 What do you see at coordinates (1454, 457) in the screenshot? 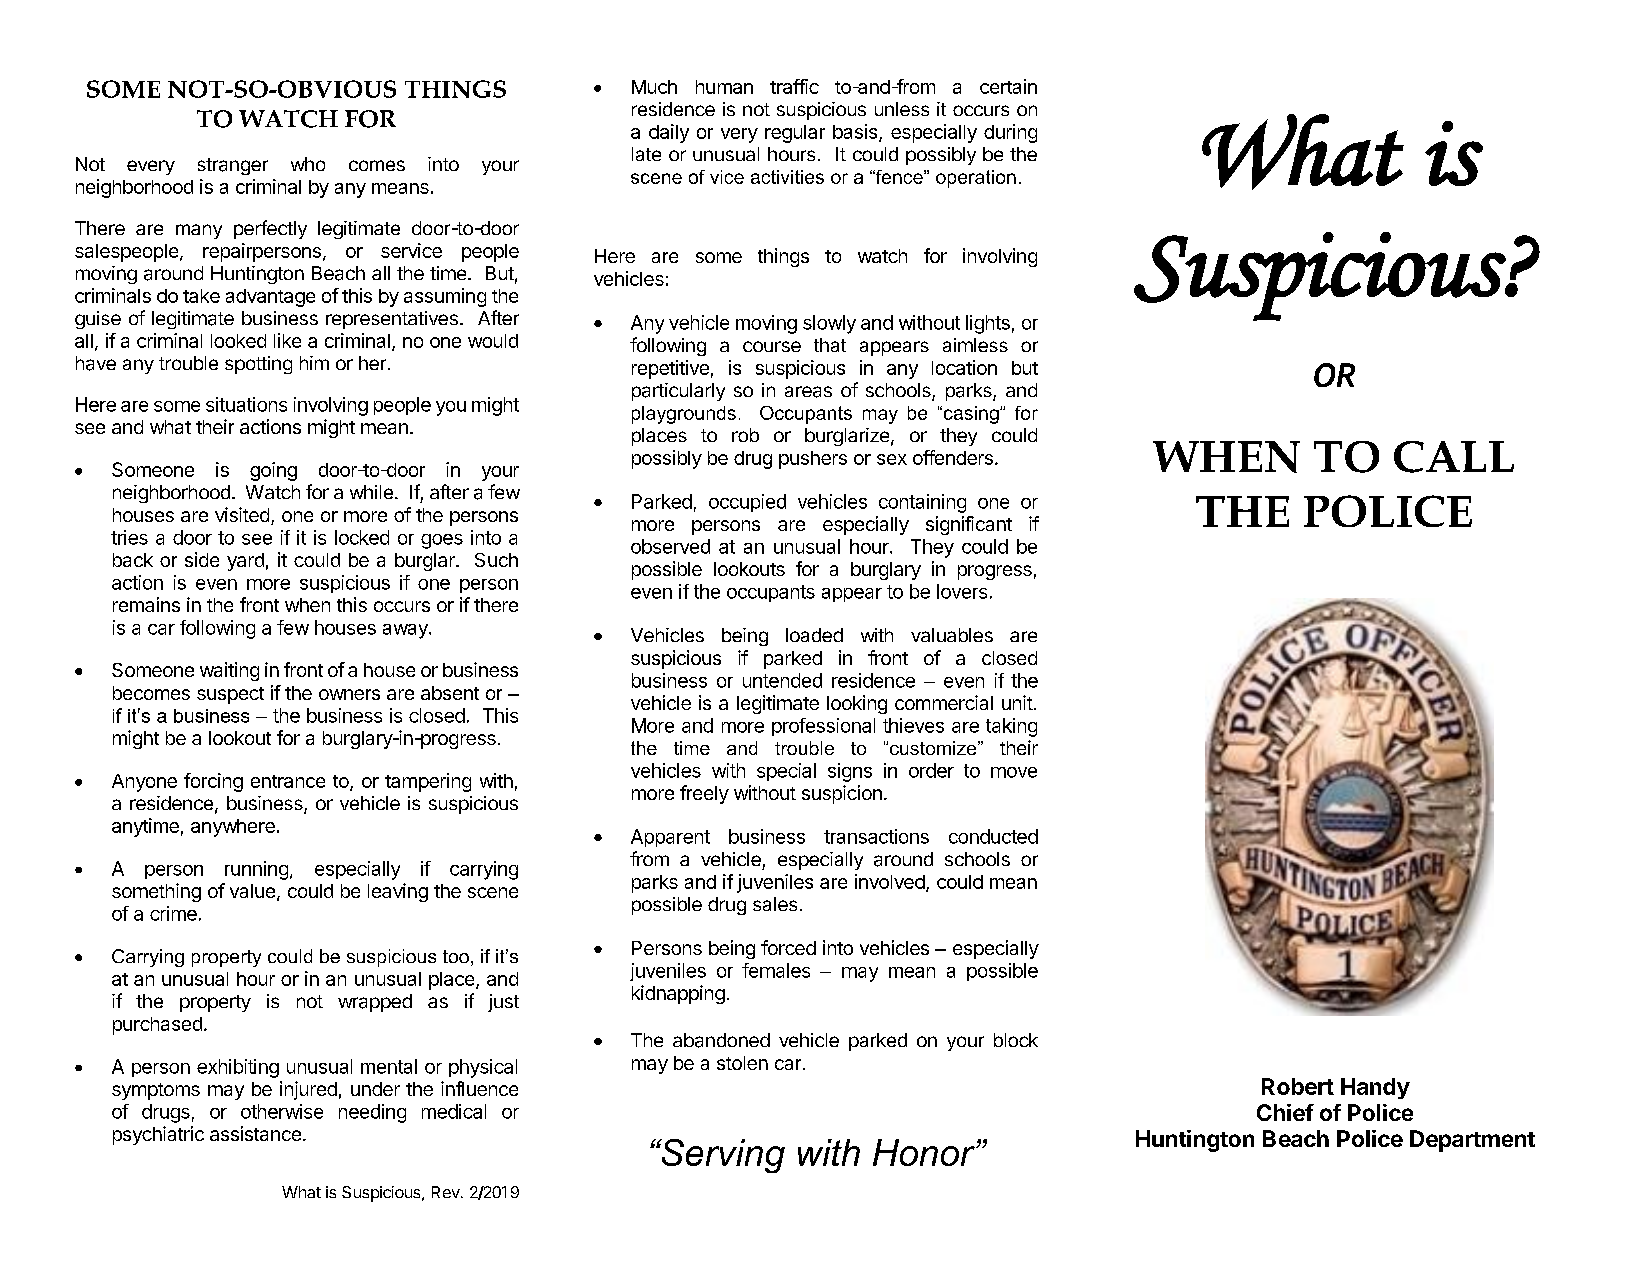
I see `CALL` at bounding box center [1454, 457].
